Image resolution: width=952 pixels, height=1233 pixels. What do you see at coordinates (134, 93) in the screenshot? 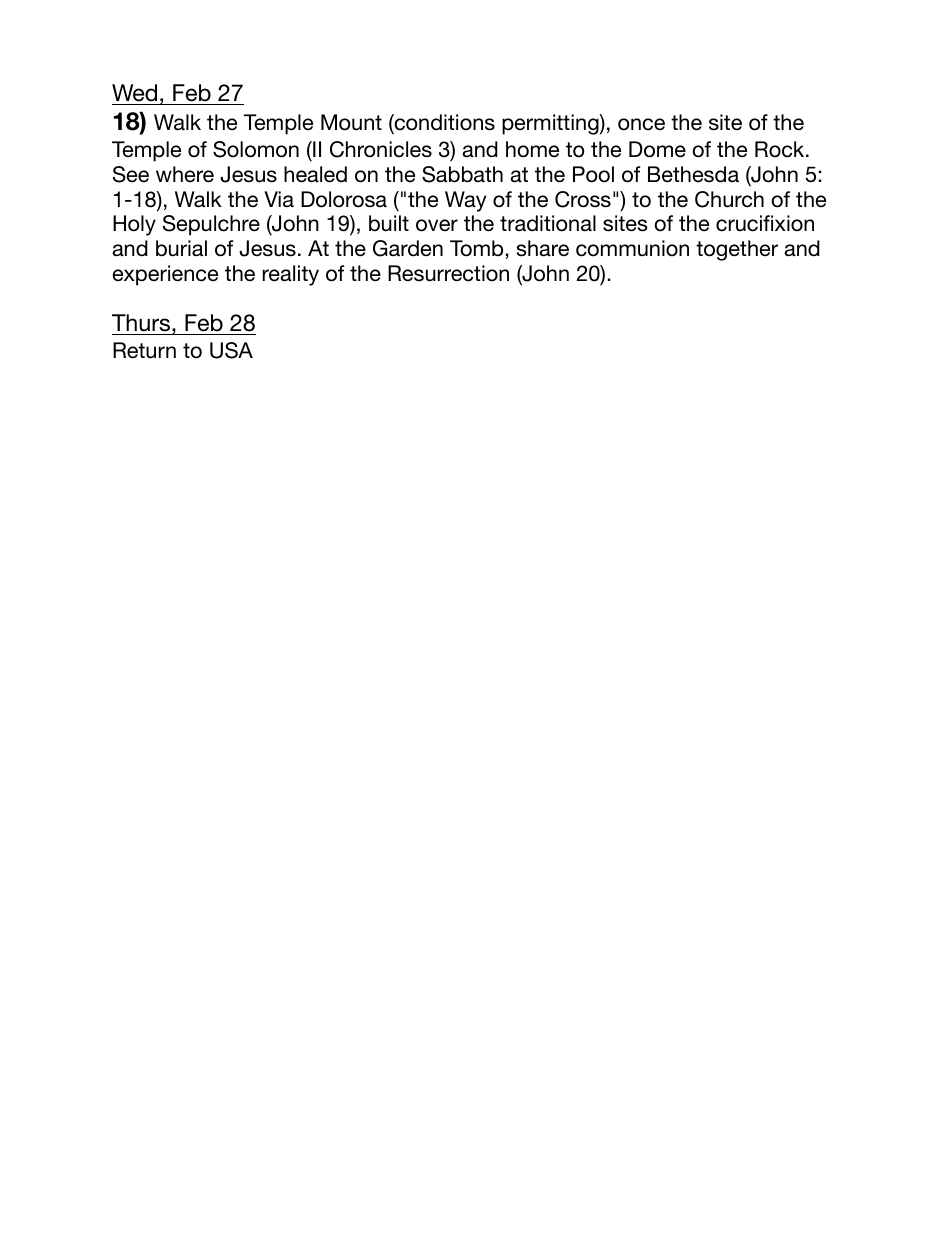
I see `Wed` at bounding box center [134, 93].
